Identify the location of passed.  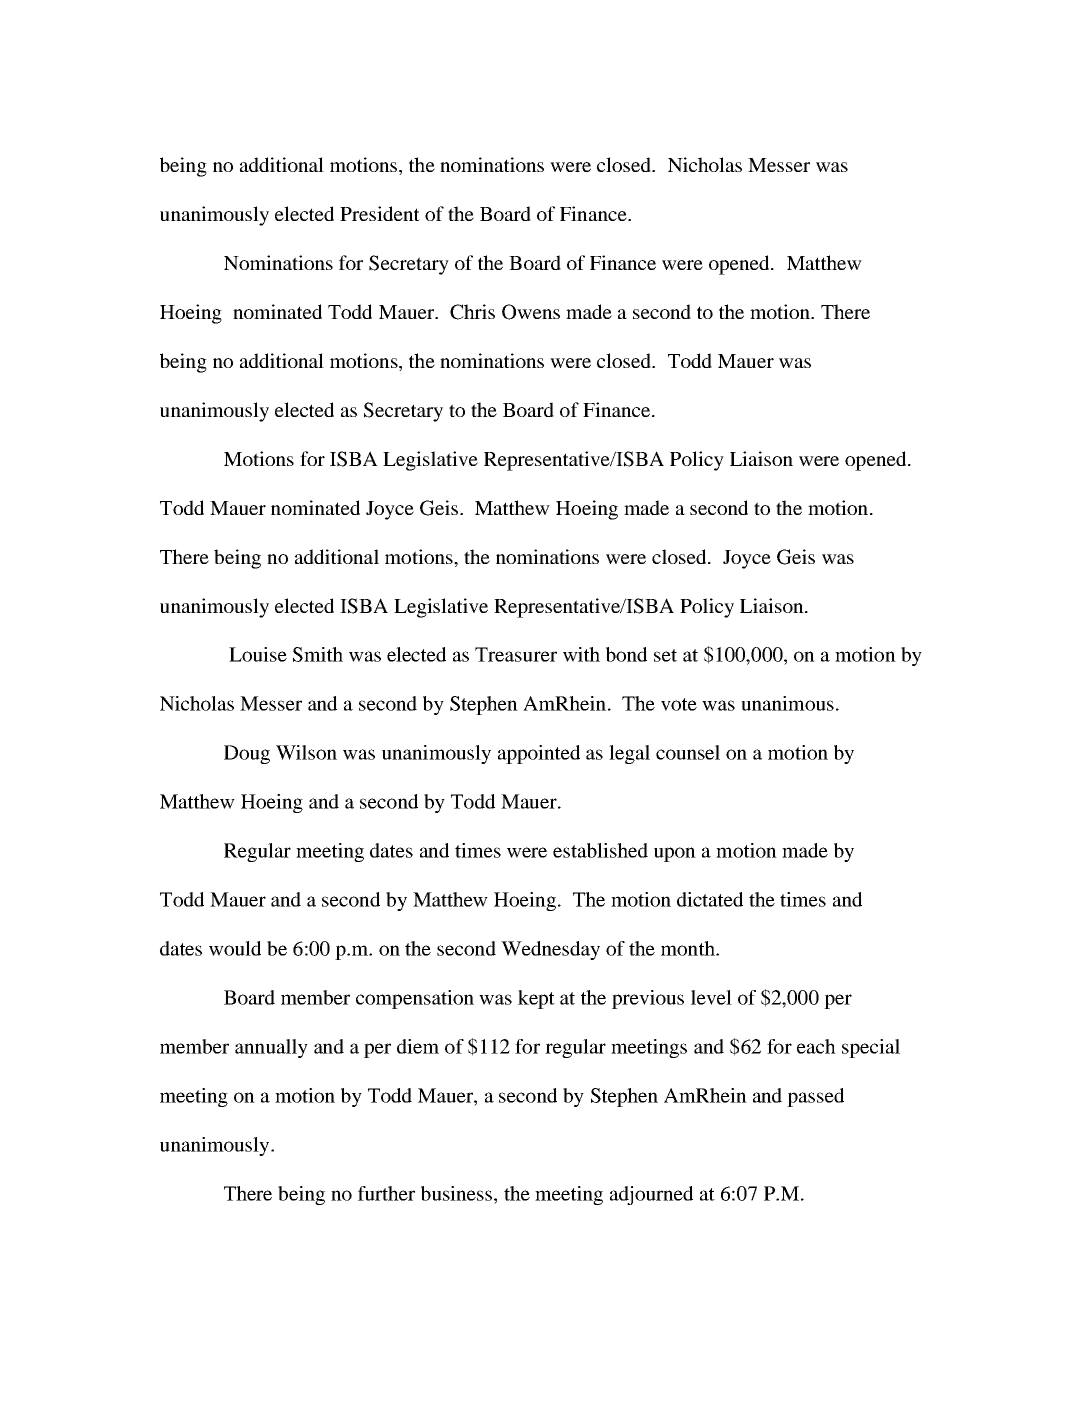
(815, 1097).
